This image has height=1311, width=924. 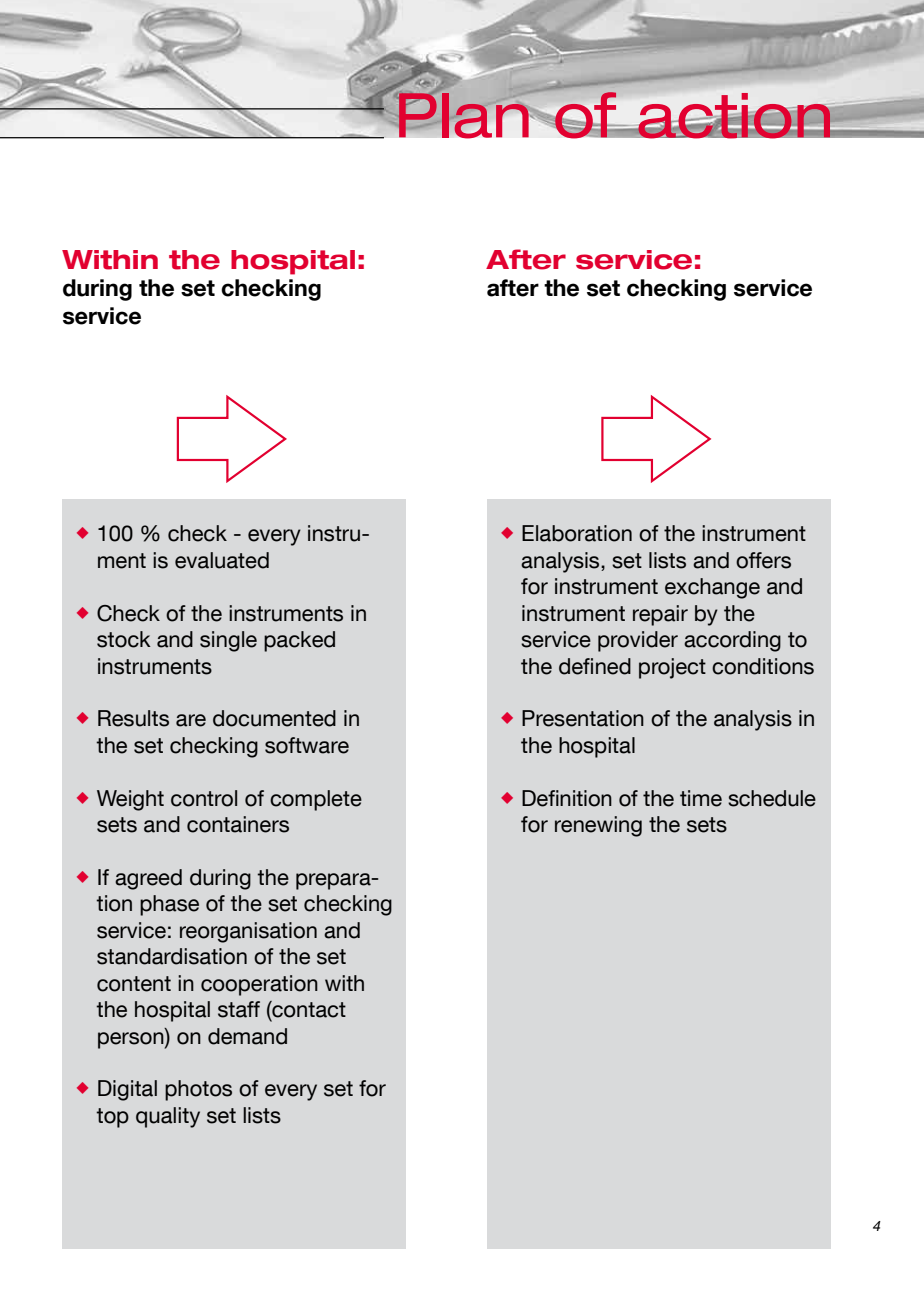 I want to click on containers, so click(x=238, y=824).
